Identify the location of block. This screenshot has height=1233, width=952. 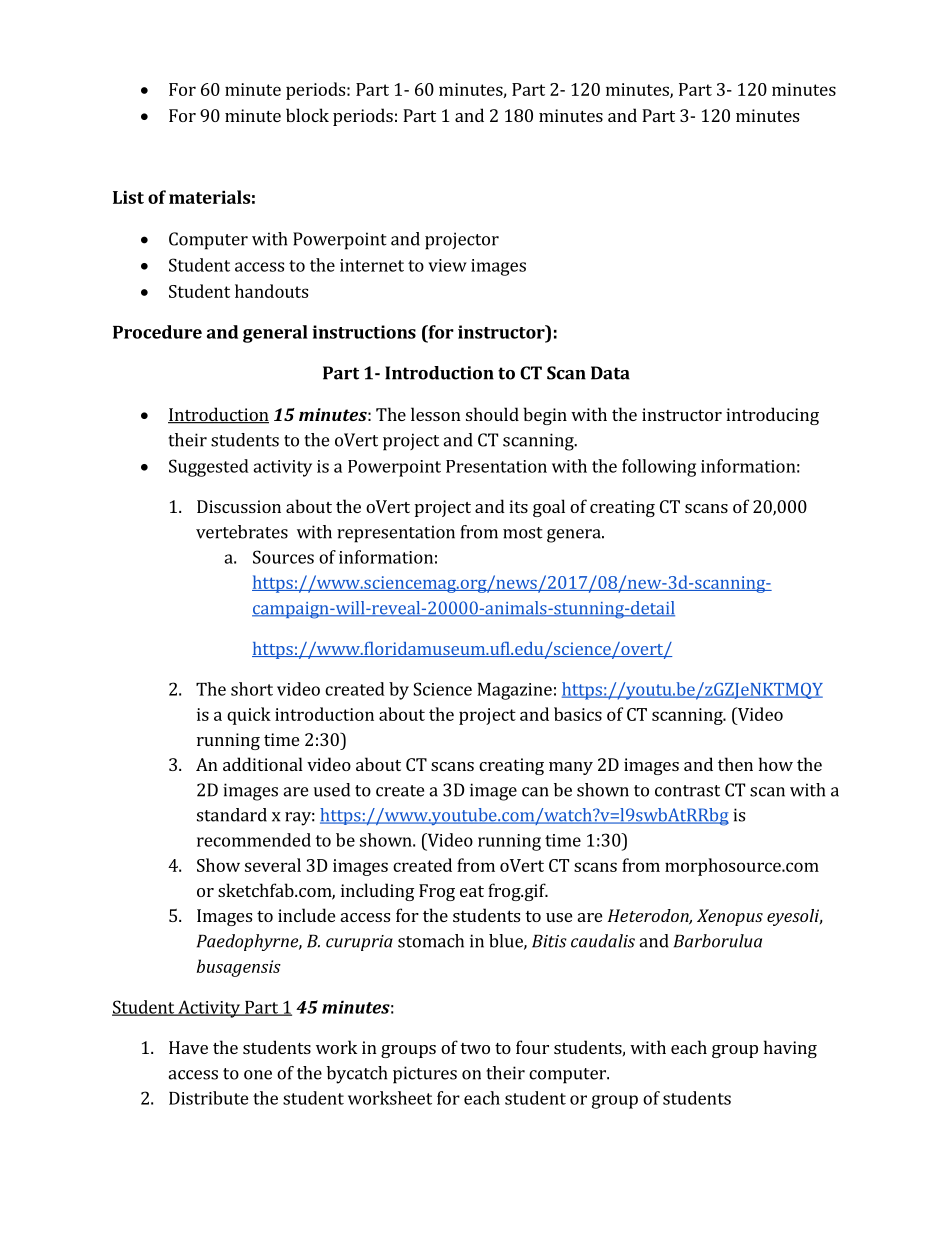
(307, 115).
